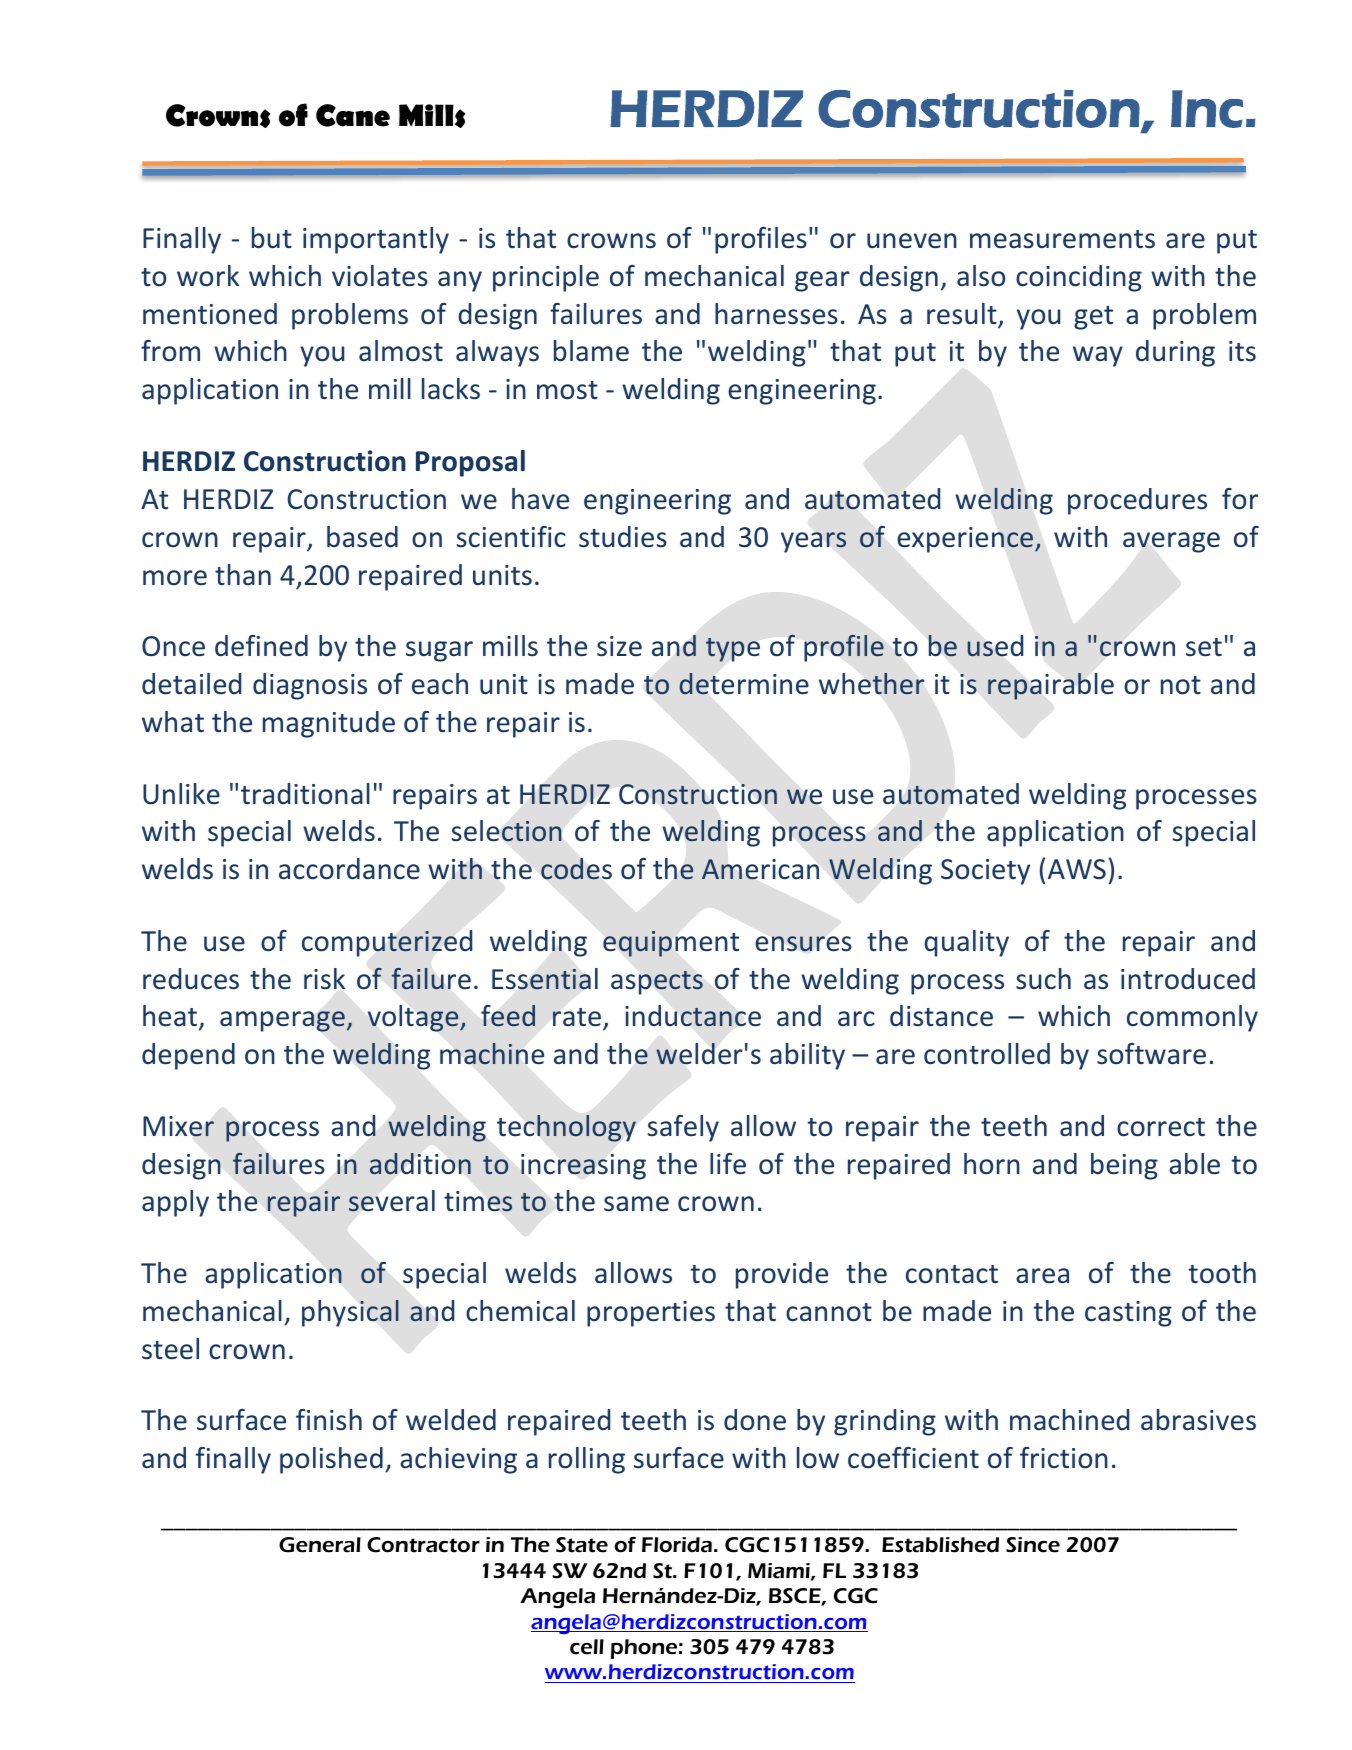 The width and height of the screenshot is (1352, 1750). What do you see at coordinates (1137, 501) in the screenshot?
I see `procedures` at bounding box center [1137, 501].
